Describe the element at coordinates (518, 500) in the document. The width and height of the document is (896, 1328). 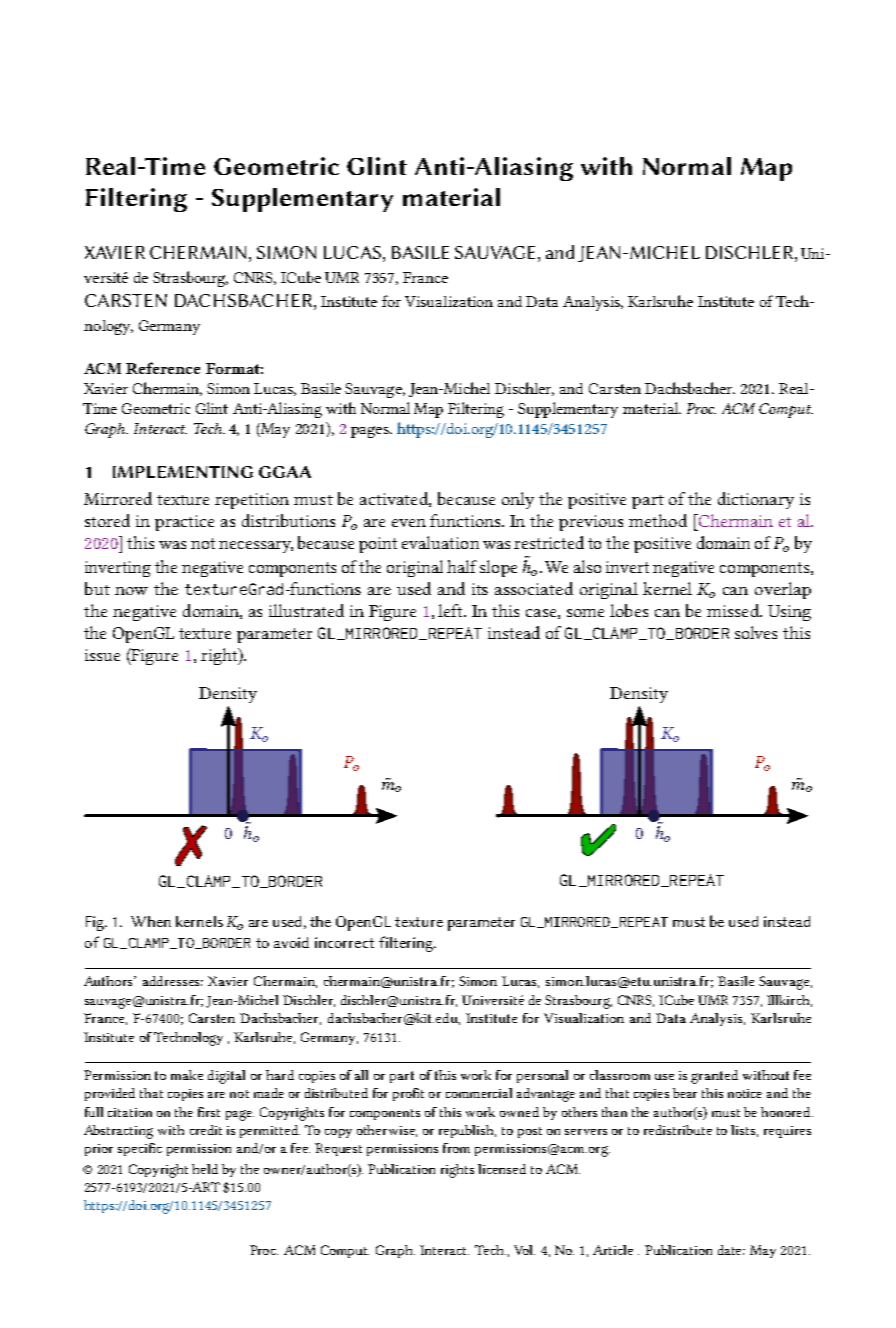
I see `only` at that location.
